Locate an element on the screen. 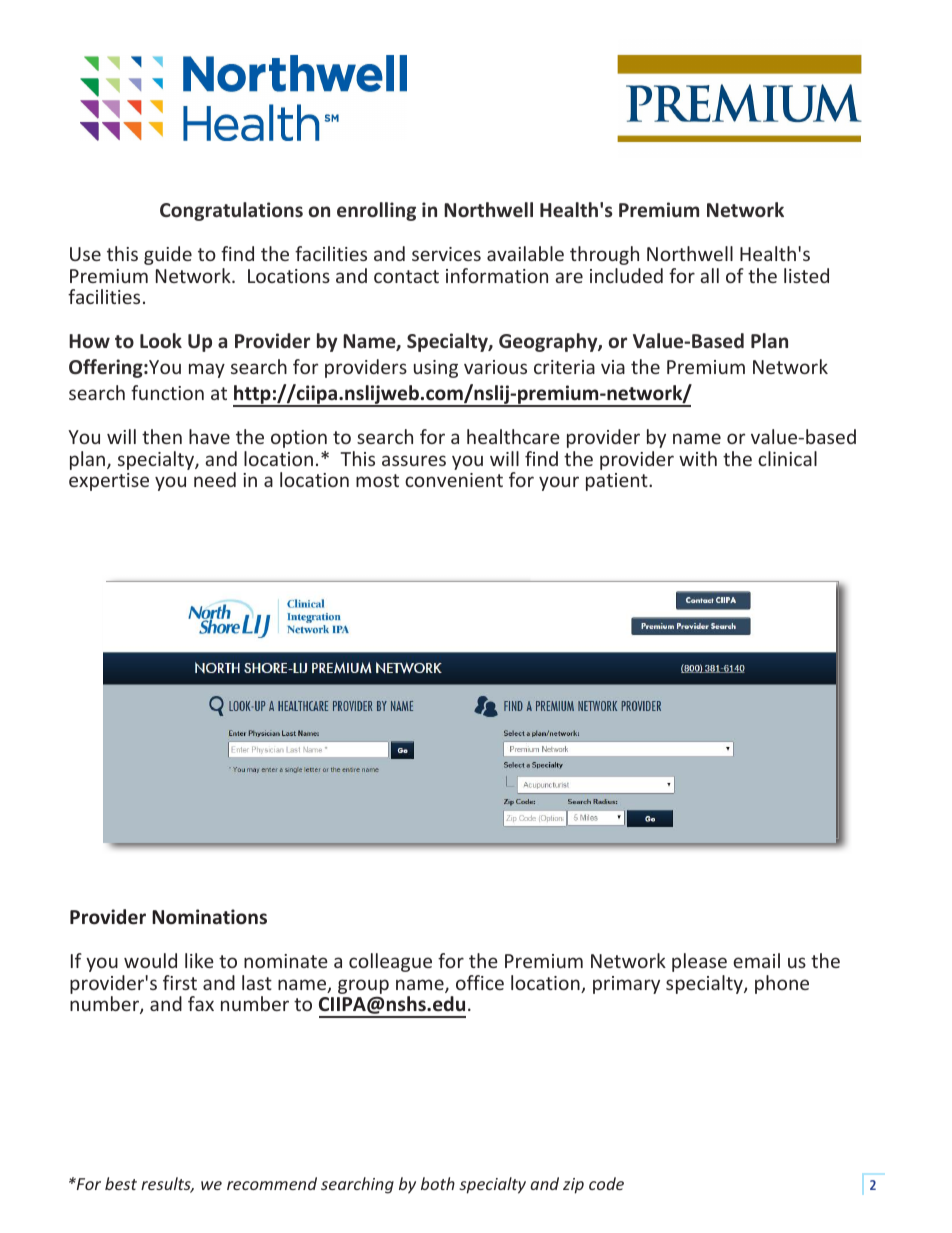 This screenshot has width=952, height=1233. best is located at coordinates (121, 1183).
